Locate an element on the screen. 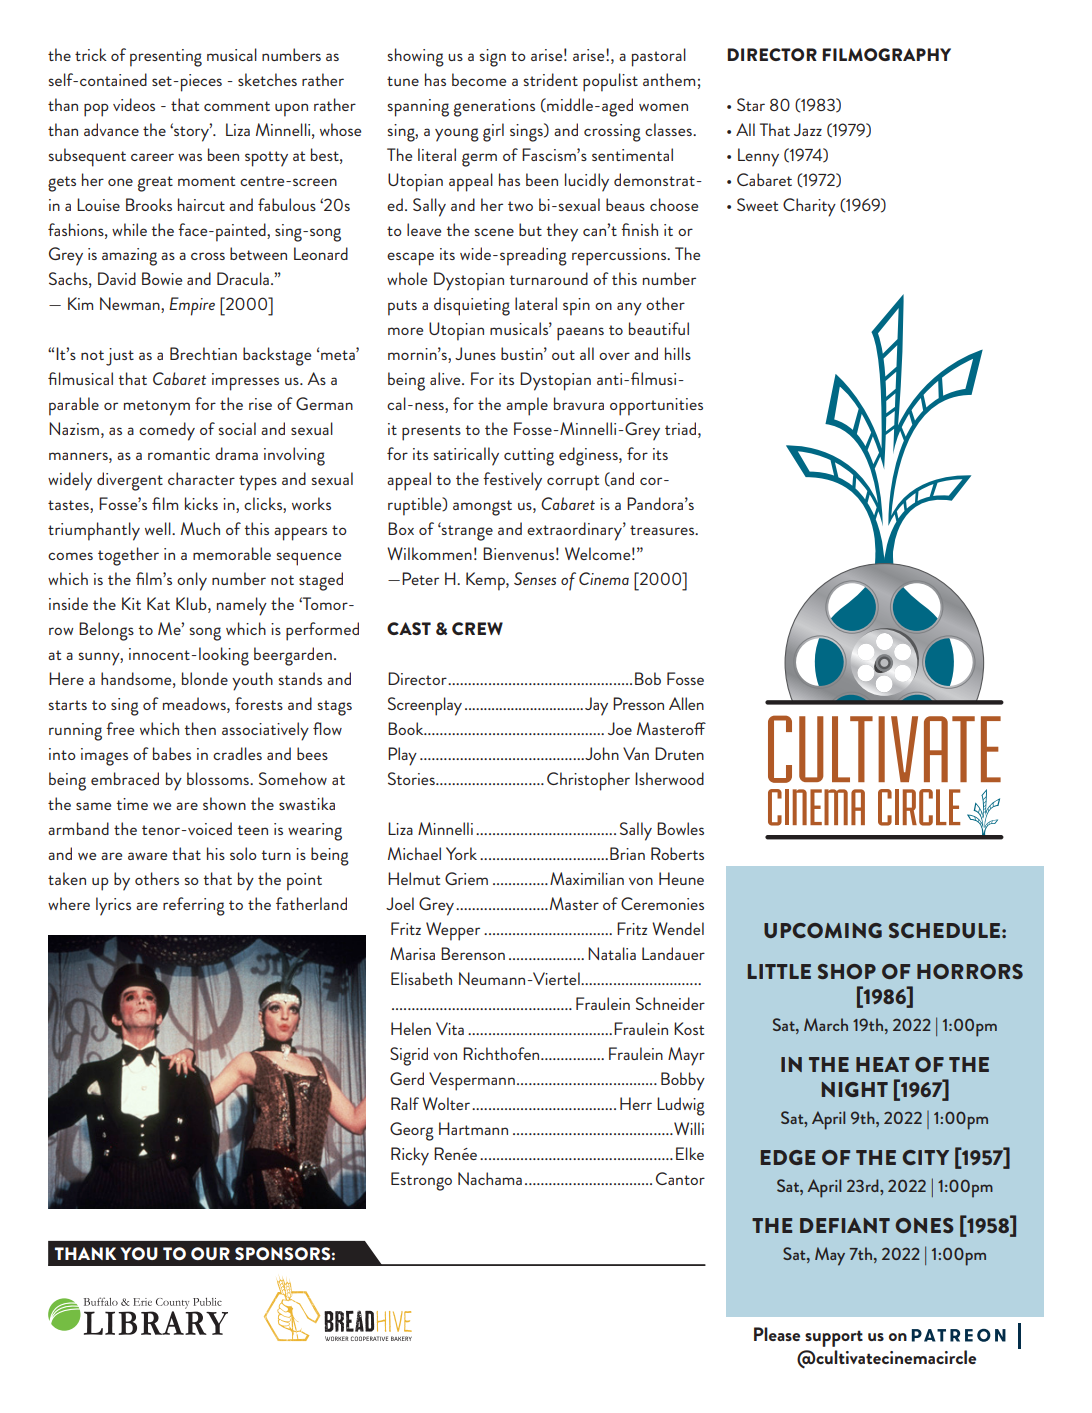 The height and width of the screenshot is (1413, 1092). Jazz is located at coordinates (808, 129).
